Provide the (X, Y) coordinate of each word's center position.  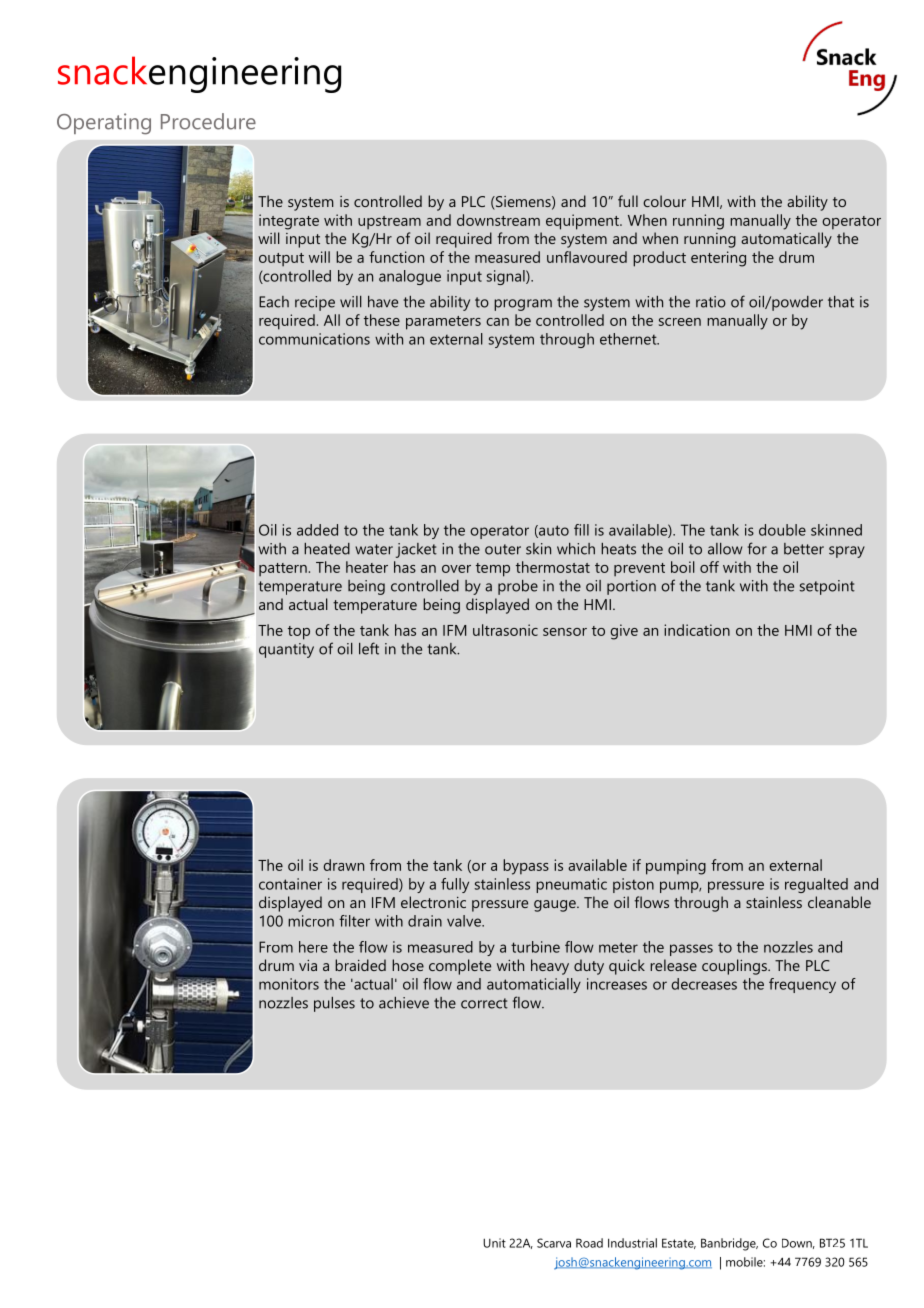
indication (697, 630)
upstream (389, 223)
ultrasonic (505, 630)
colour (664, 201)
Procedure (208, 121)
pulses (334, 1004)
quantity (286, 650)
